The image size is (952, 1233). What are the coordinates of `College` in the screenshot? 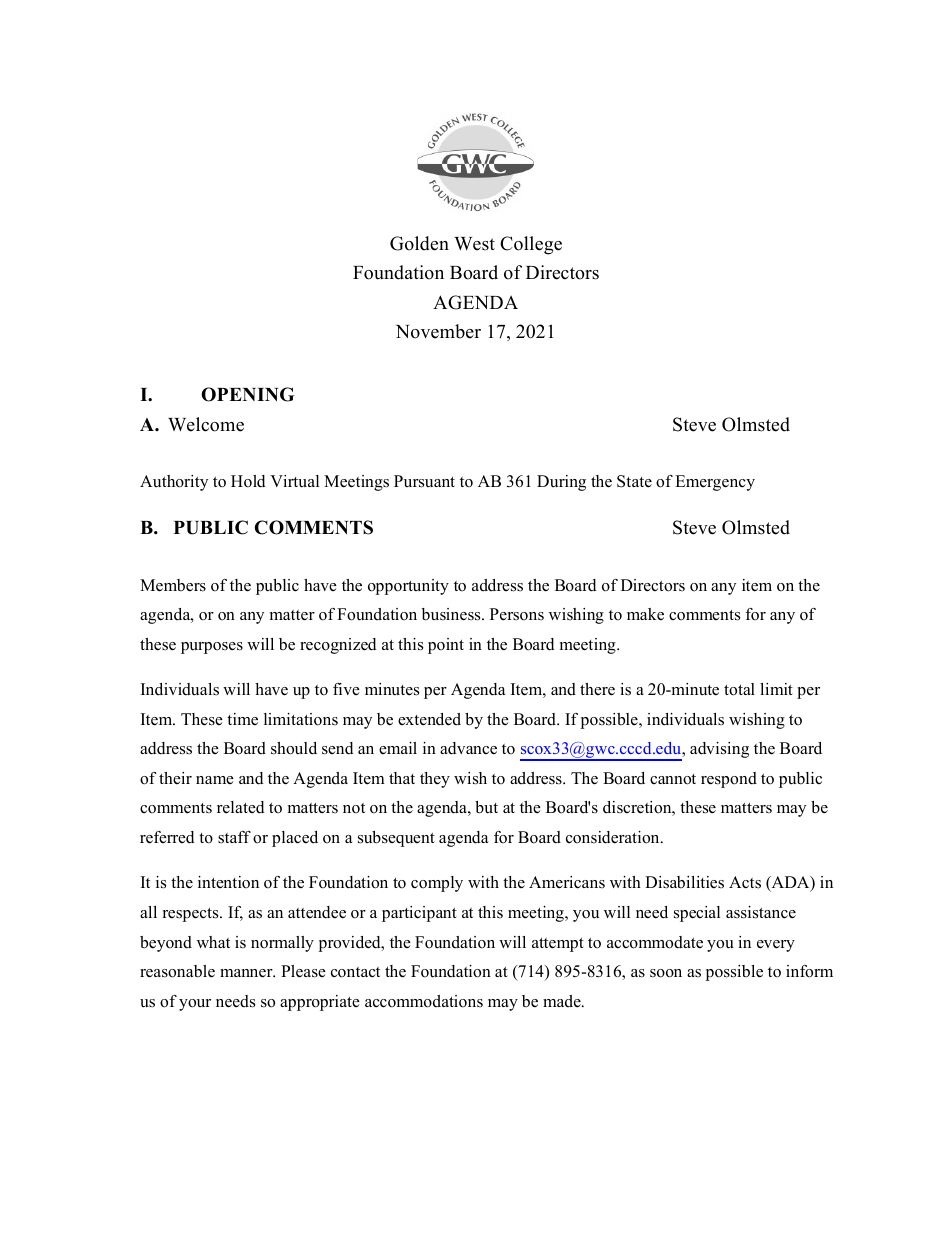 It's located at (531, 245).
